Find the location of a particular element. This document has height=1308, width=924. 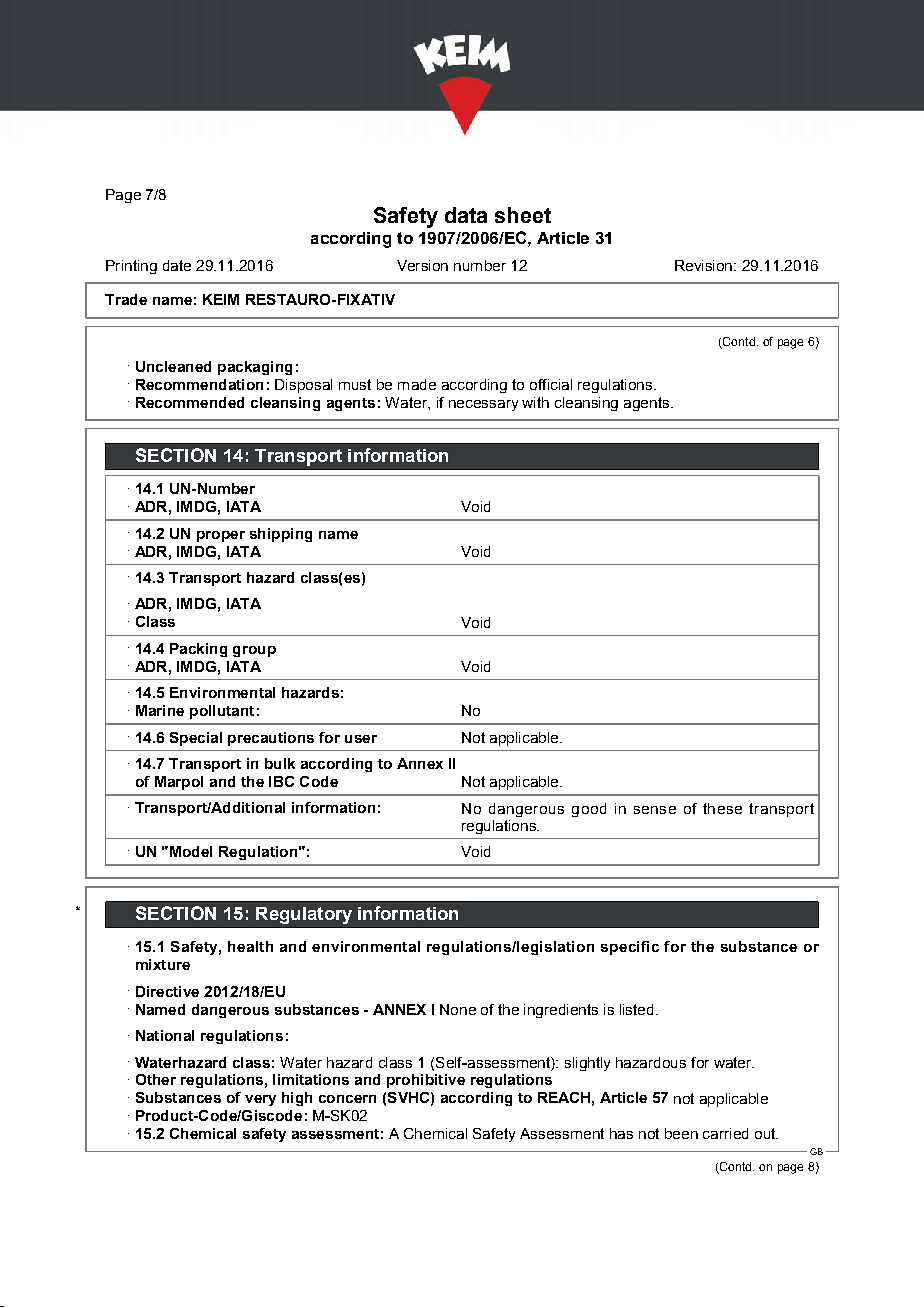

been is located at coordinates (681, 1133).
